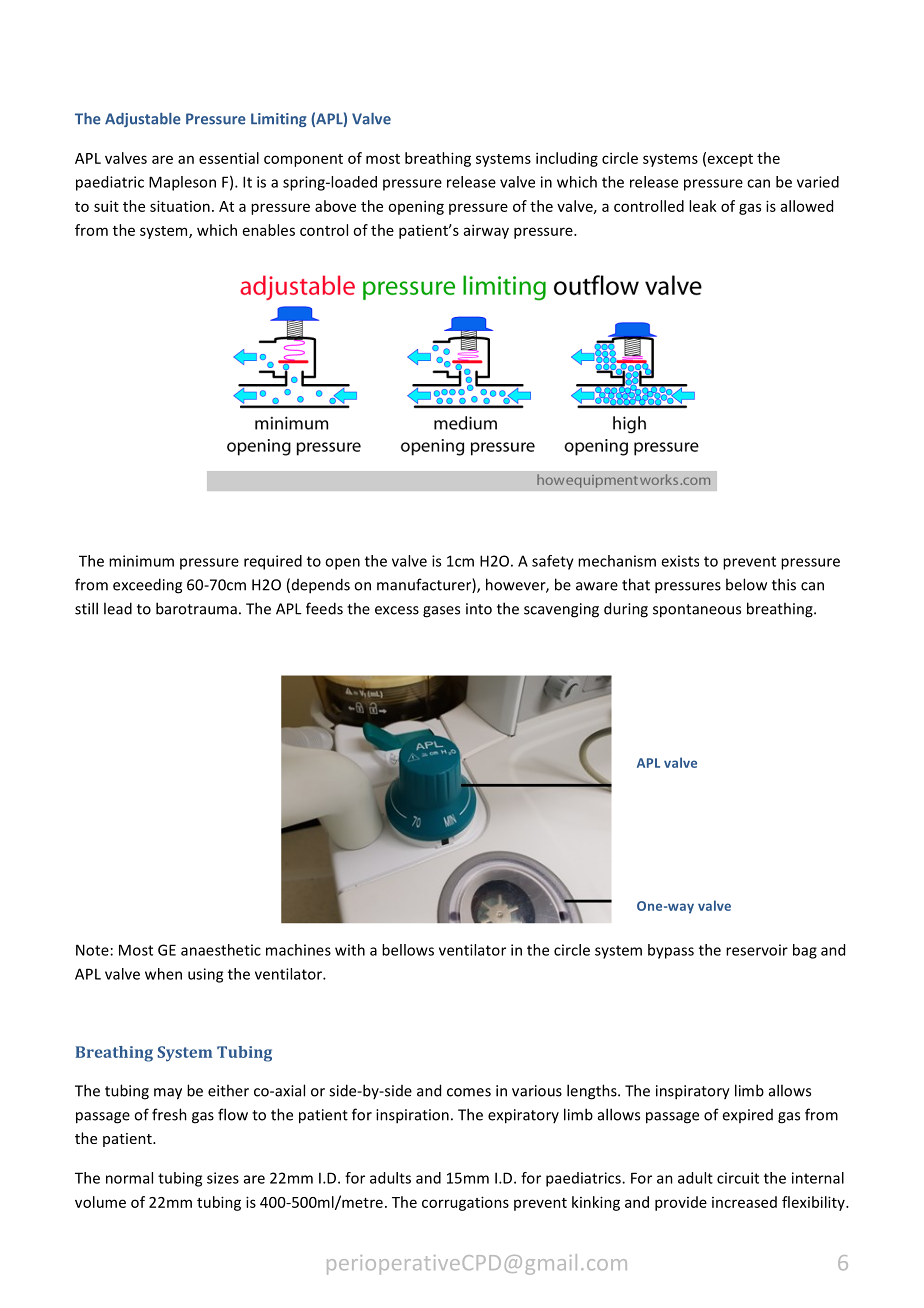 The height and width of the screenshot is (1308, 924). I want to click on normal, so click(129, 1178).
